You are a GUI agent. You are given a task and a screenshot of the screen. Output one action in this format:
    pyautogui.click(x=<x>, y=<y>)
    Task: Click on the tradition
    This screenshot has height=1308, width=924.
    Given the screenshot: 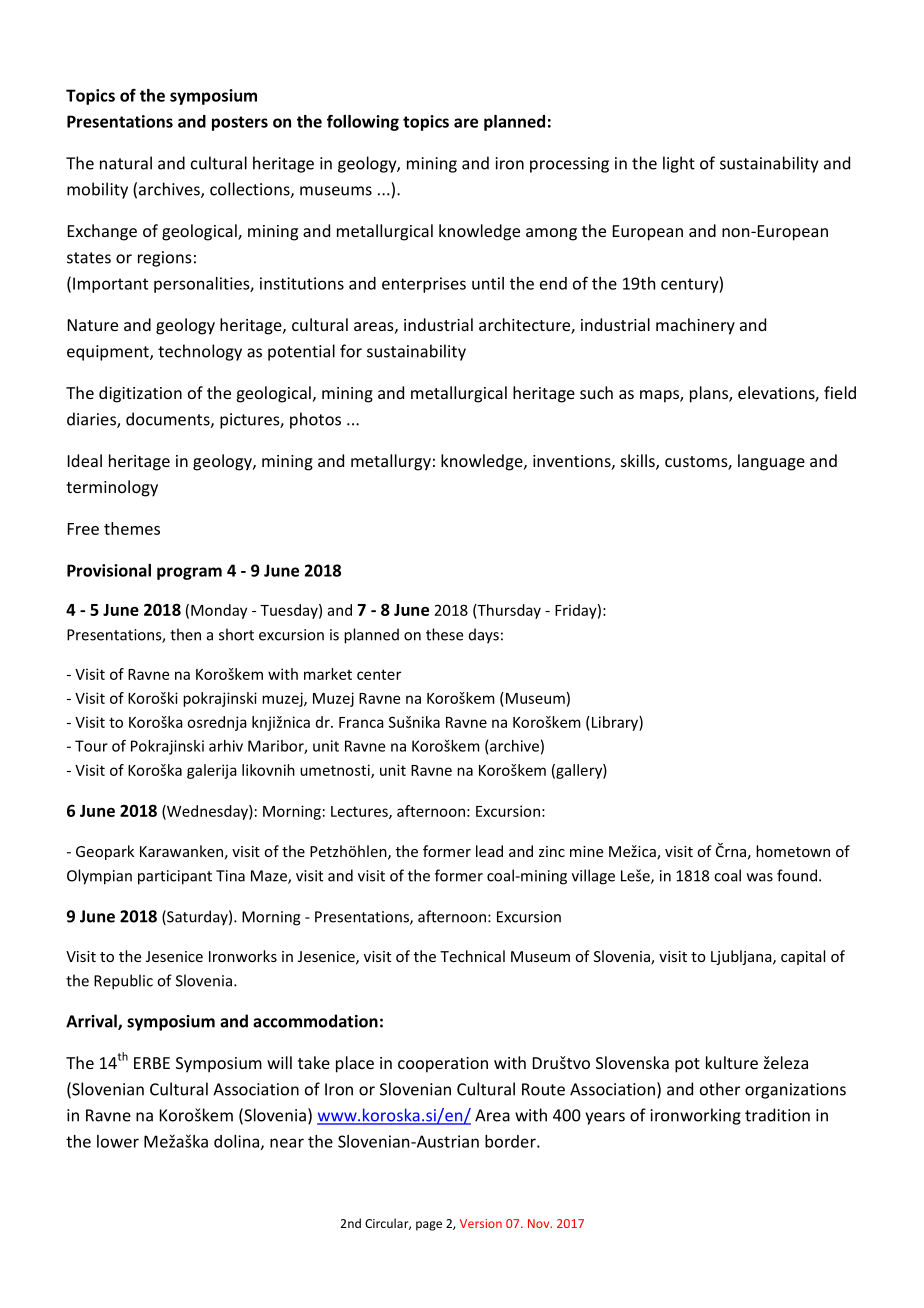 What is the action you would take?
    pyautogui.click(x=777, y=1115)
